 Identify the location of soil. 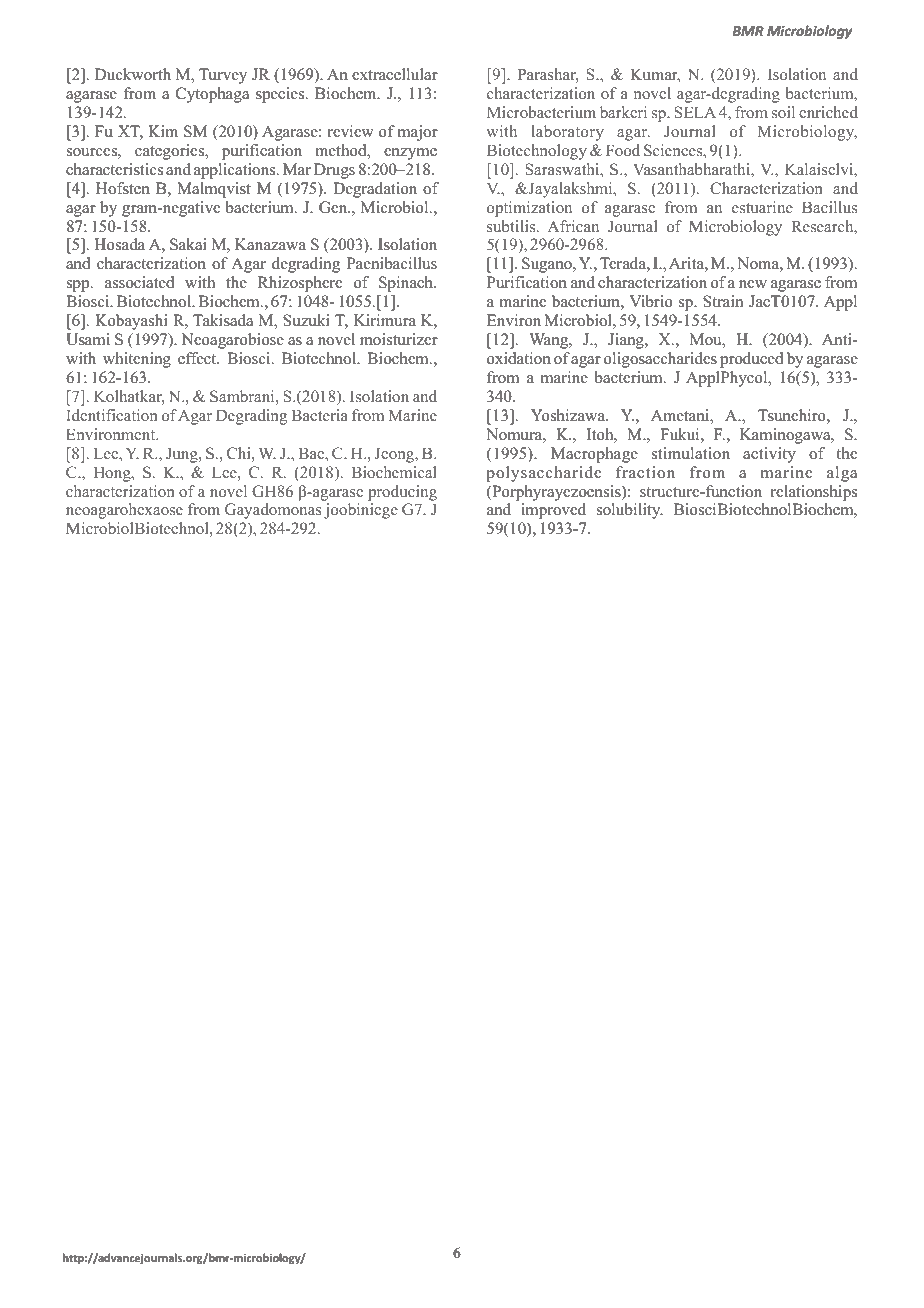
(783, 112).
